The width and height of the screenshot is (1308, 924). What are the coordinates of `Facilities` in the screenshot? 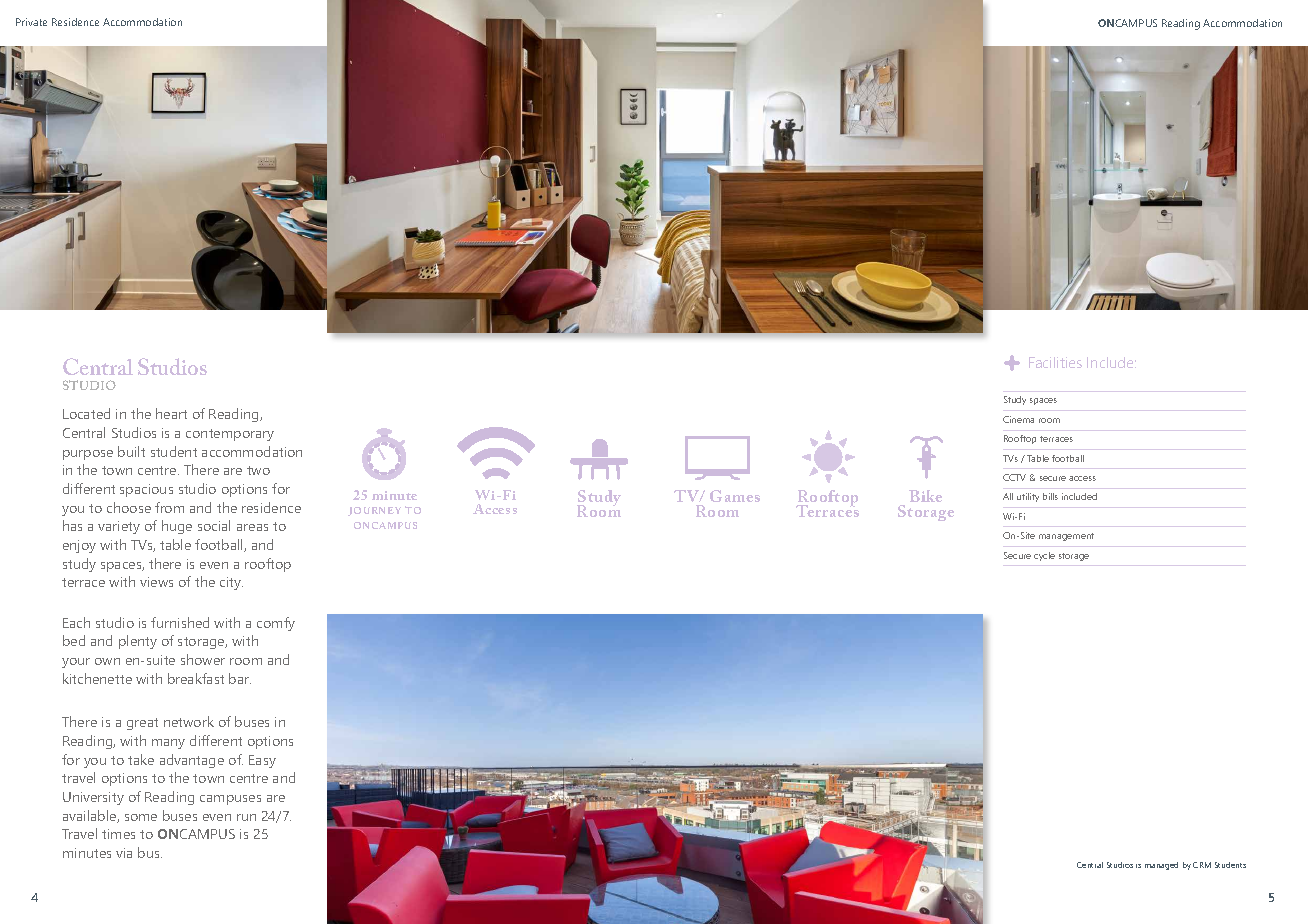 It's located at (1055, 362).
